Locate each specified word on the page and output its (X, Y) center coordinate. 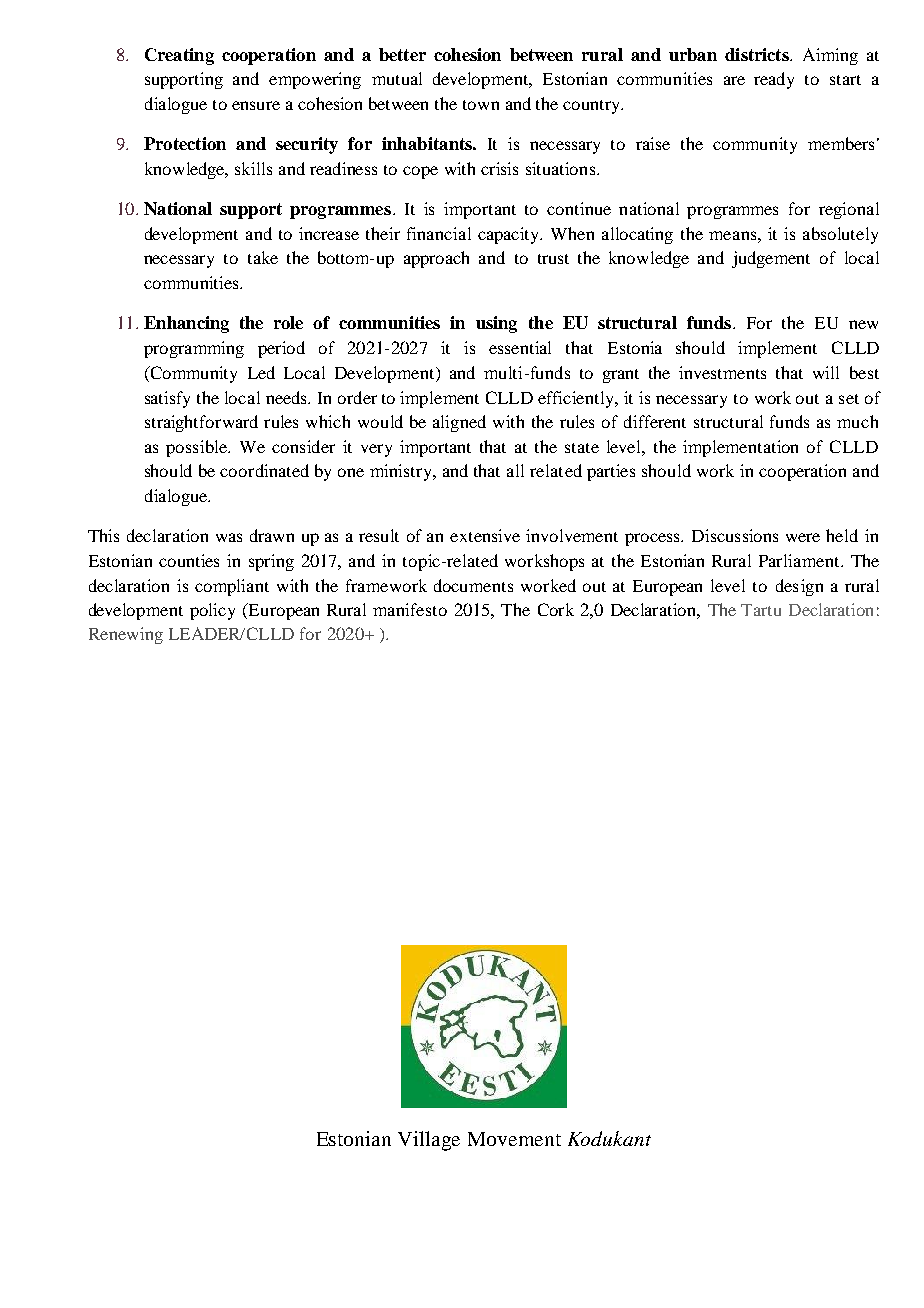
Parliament (800, 560)
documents (473, 585)
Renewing (126, 635)
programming (194, 349)
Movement (514, 1139)
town (481, 105)
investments (722, 372)
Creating (179, 56)
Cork (556, 609)
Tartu (761, 610)
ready (774, 80)
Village (429, 1141)
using (496, 324)
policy (212, 611)
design (799, 587)
